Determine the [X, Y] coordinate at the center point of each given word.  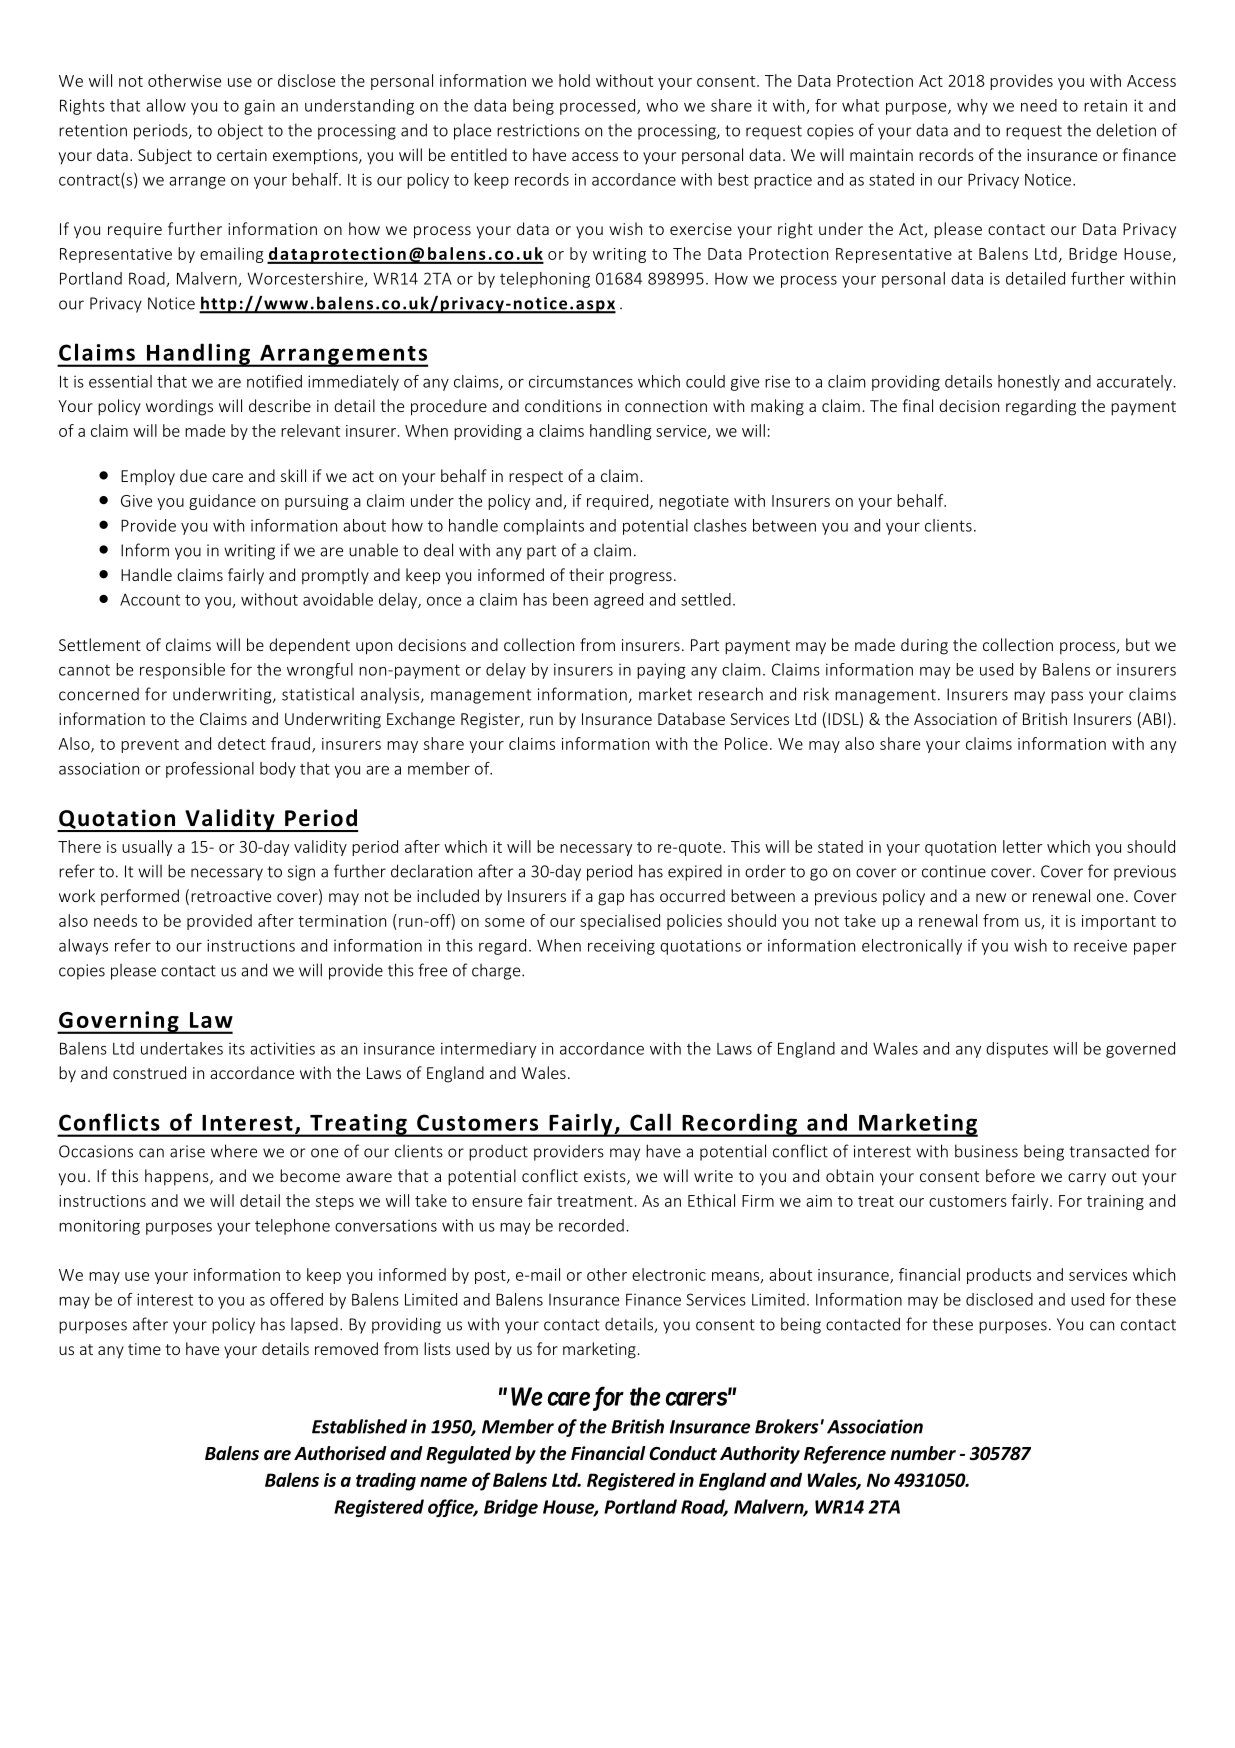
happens [178, 1177]
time [144, 1349]
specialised [620, 922]
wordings [179, 407]
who [662, 105]
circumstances [581, 381]
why [972, 107]
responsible [182, 671]
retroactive [231, 896]
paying [661, 671]
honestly [1029, 383]
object [240, 131]
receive [1100, 945]
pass [1067, 697]
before [1010, 1175]
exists [606, 1177]
